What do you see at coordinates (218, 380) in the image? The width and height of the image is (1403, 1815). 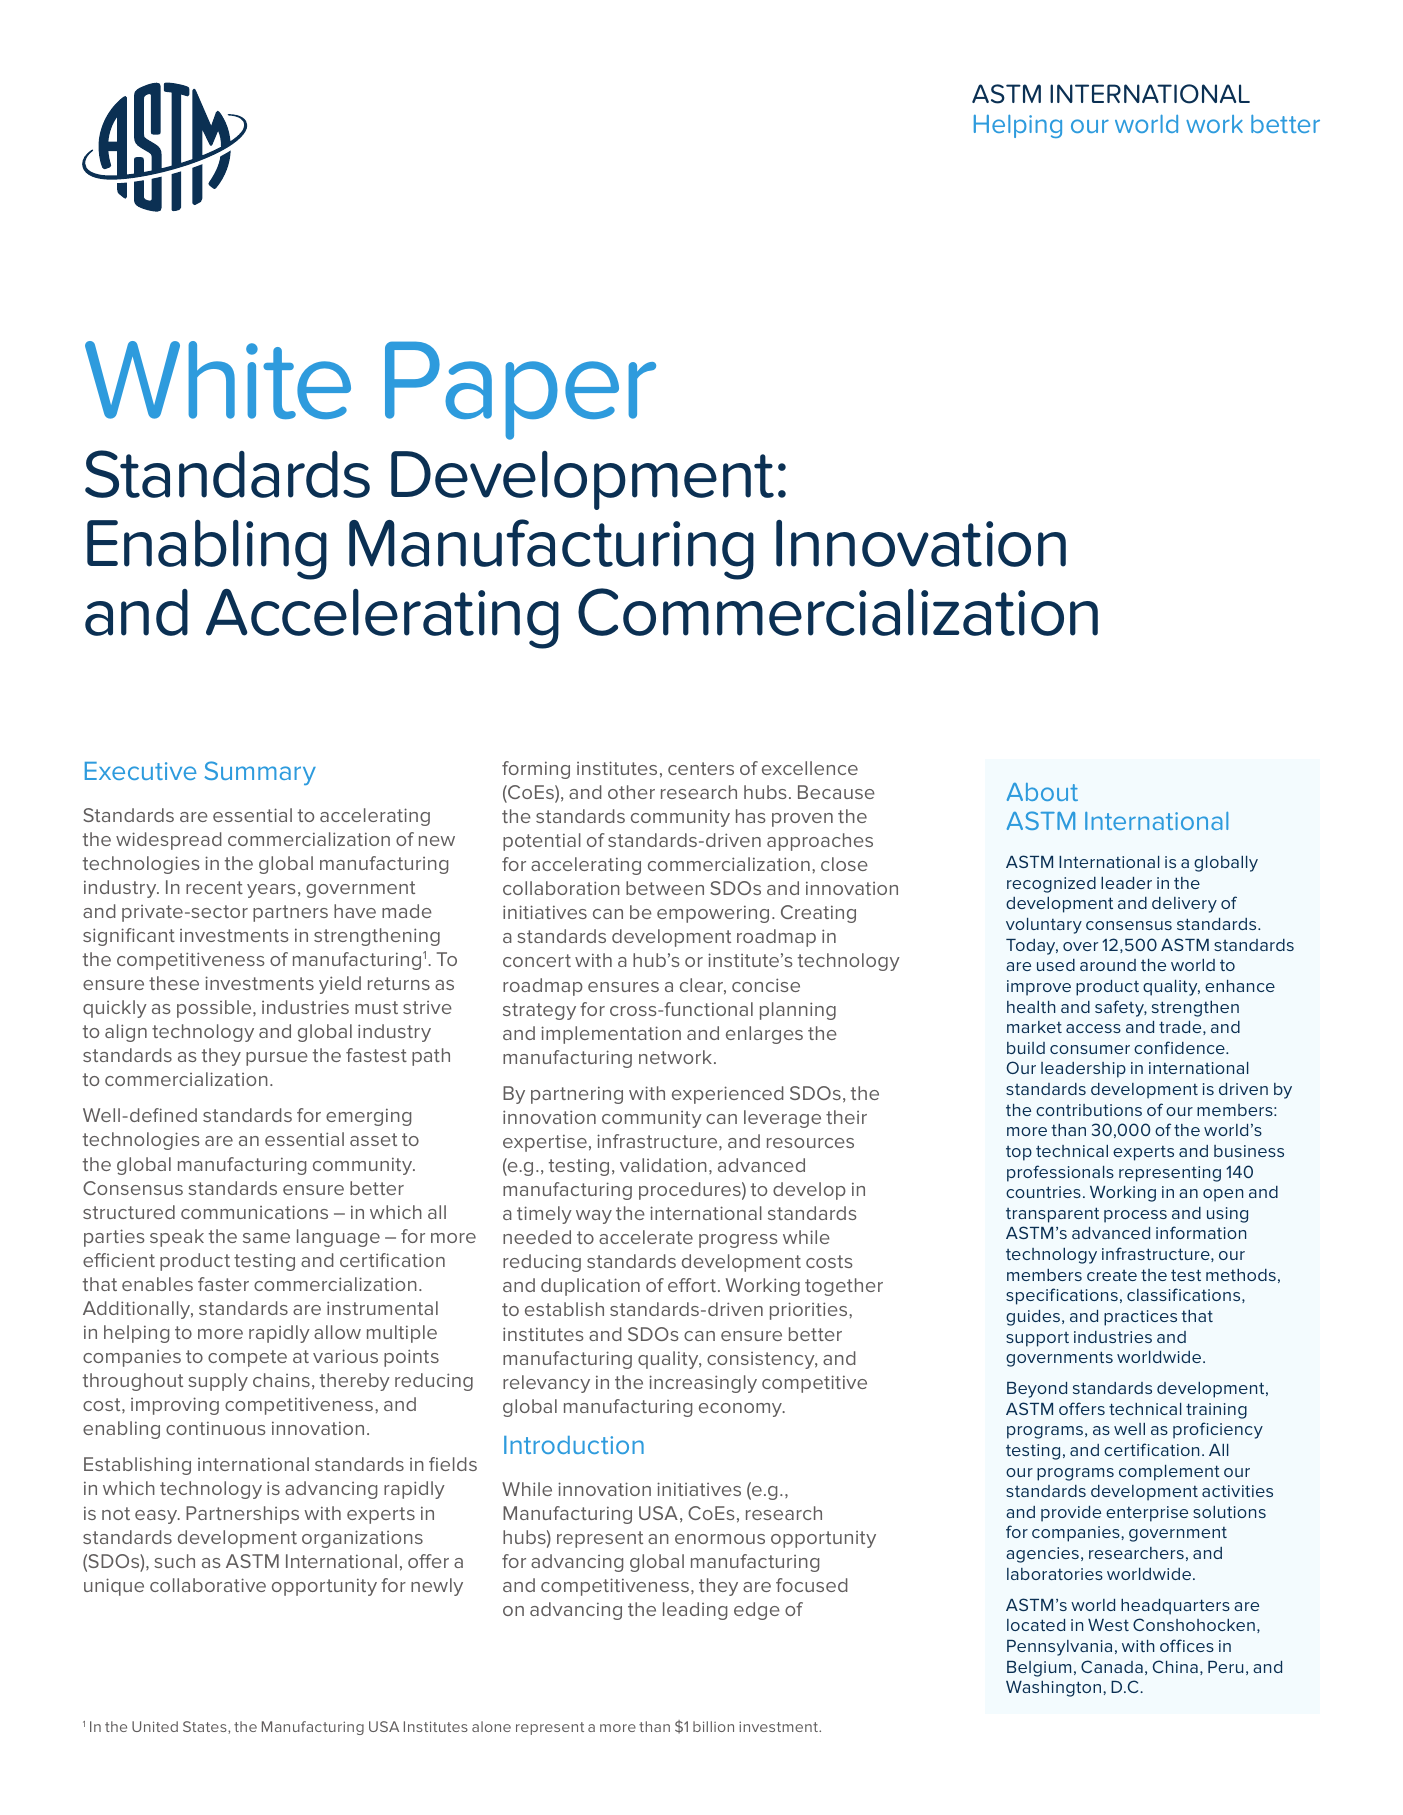 I see `White` at bounding box center [218, 380].
